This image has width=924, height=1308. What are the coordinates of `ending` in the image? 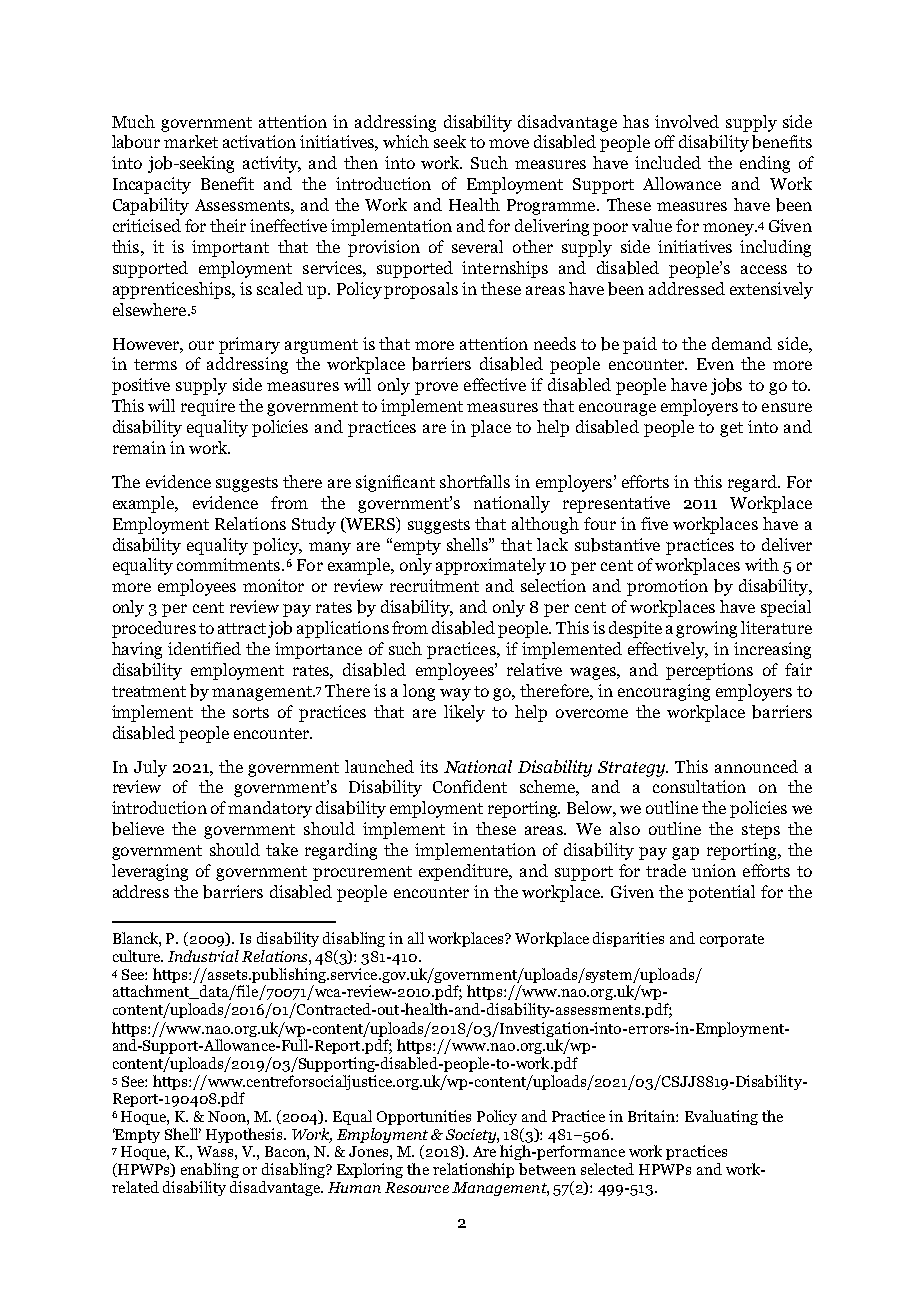 It's located at (765, 164).
